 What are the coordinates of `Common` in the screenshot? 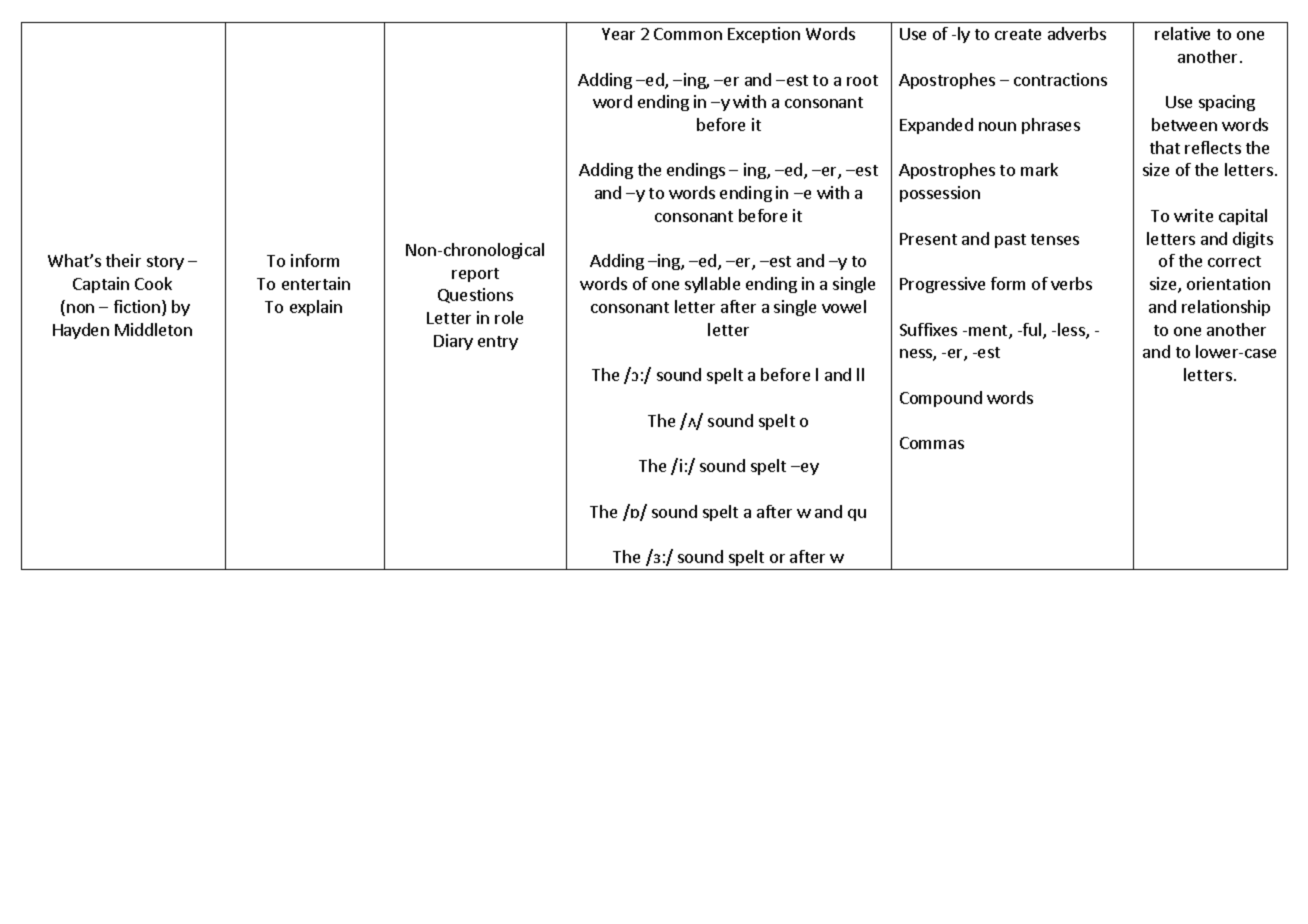 It's located at (688, 34).
